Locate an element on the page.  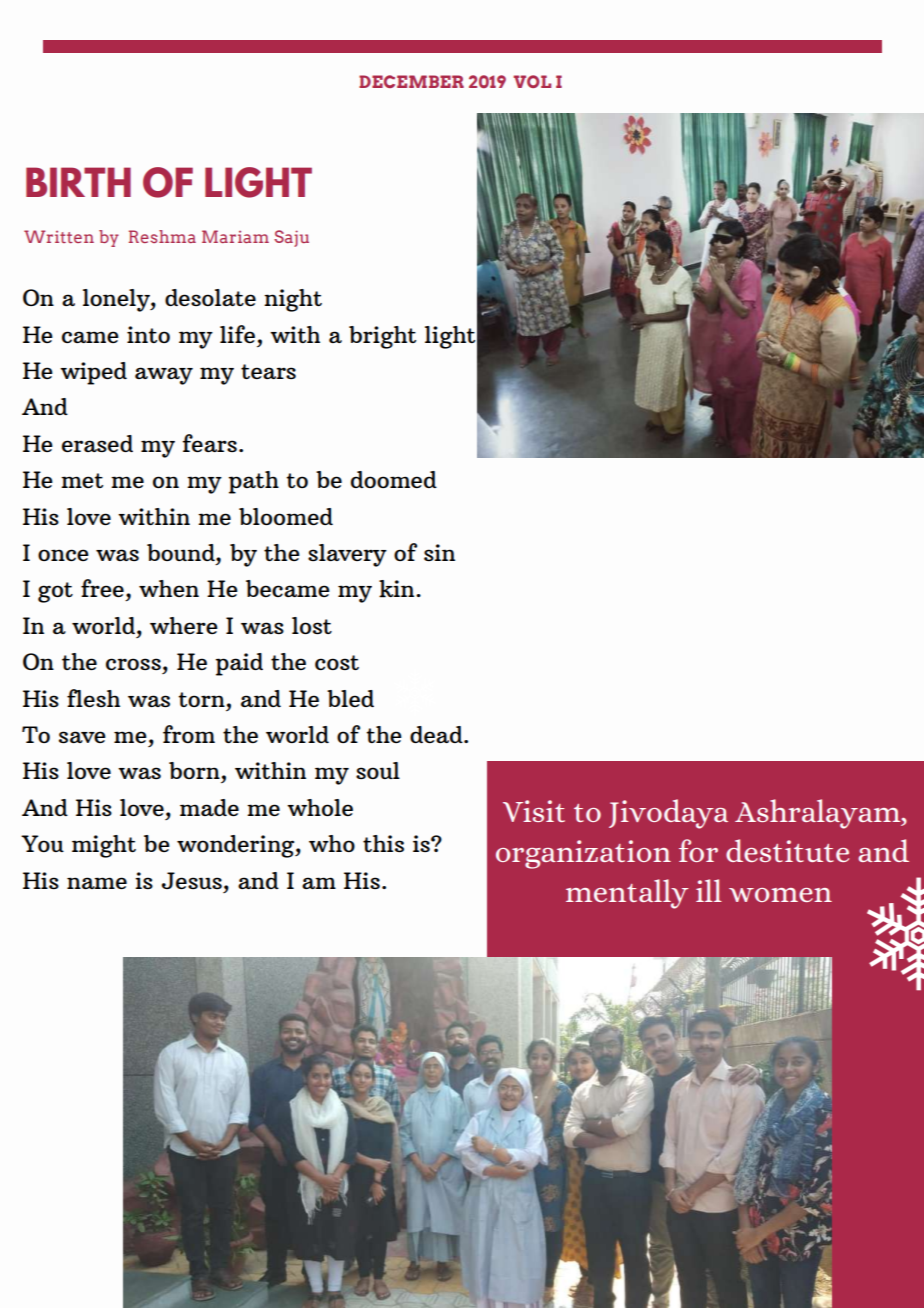
this is located at coordinates (383, 843).
